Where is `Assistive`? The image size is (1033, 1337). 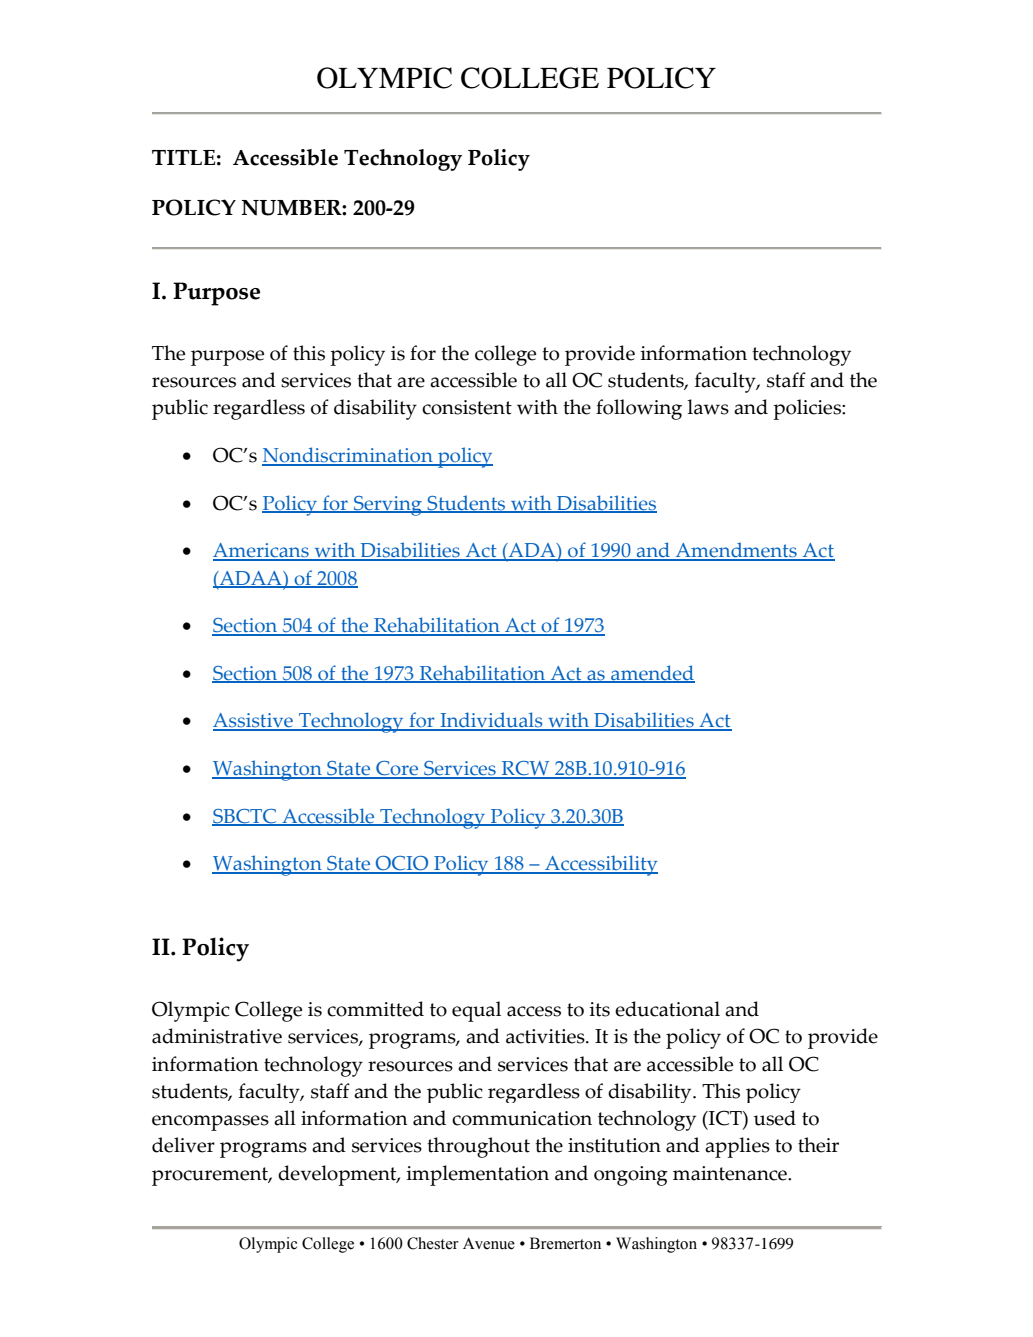 Assistive is located at coordinates (254, 721).
